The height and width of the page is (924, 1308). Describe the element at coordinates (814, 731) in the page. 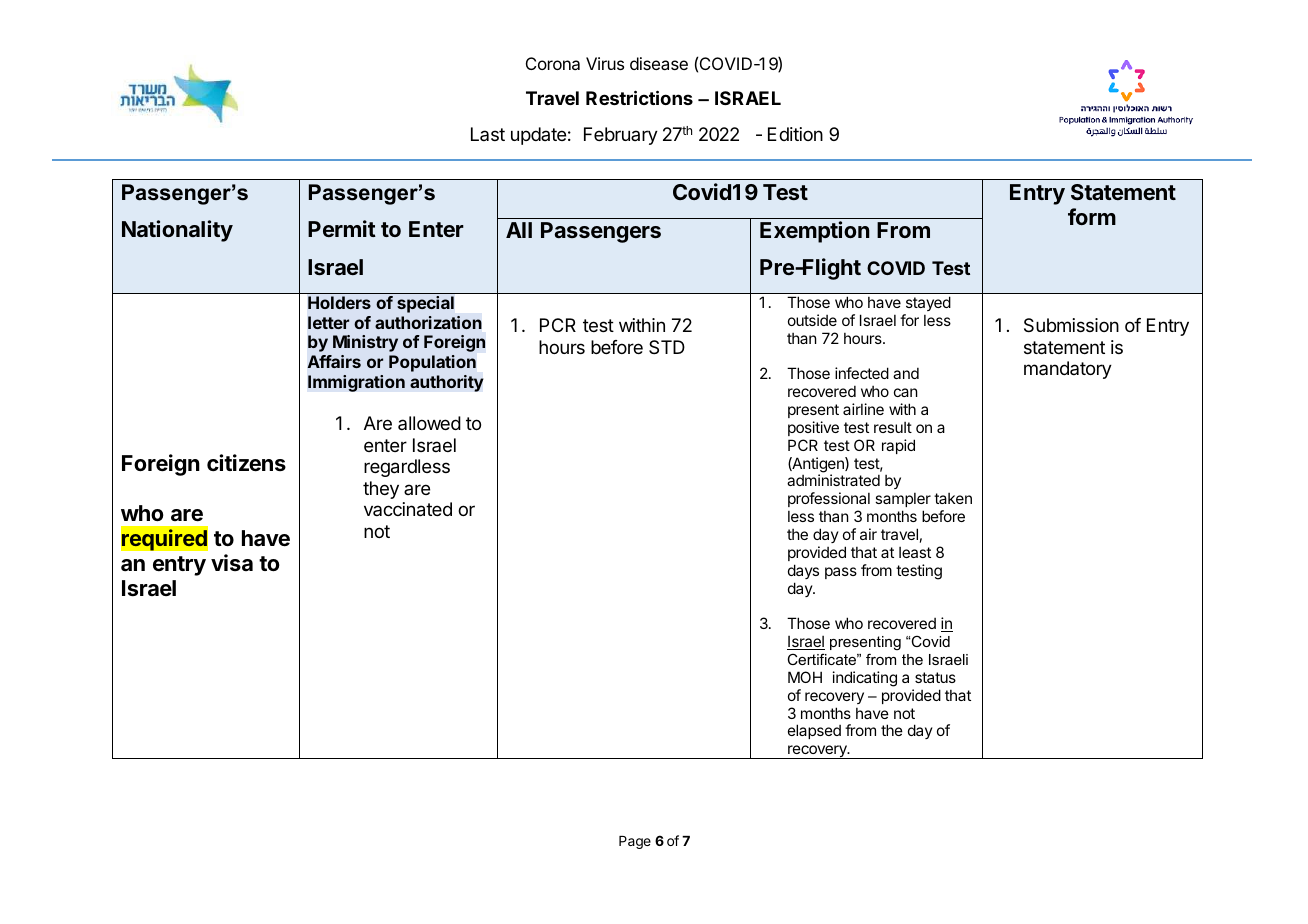

I see `elapsed` at that location.
